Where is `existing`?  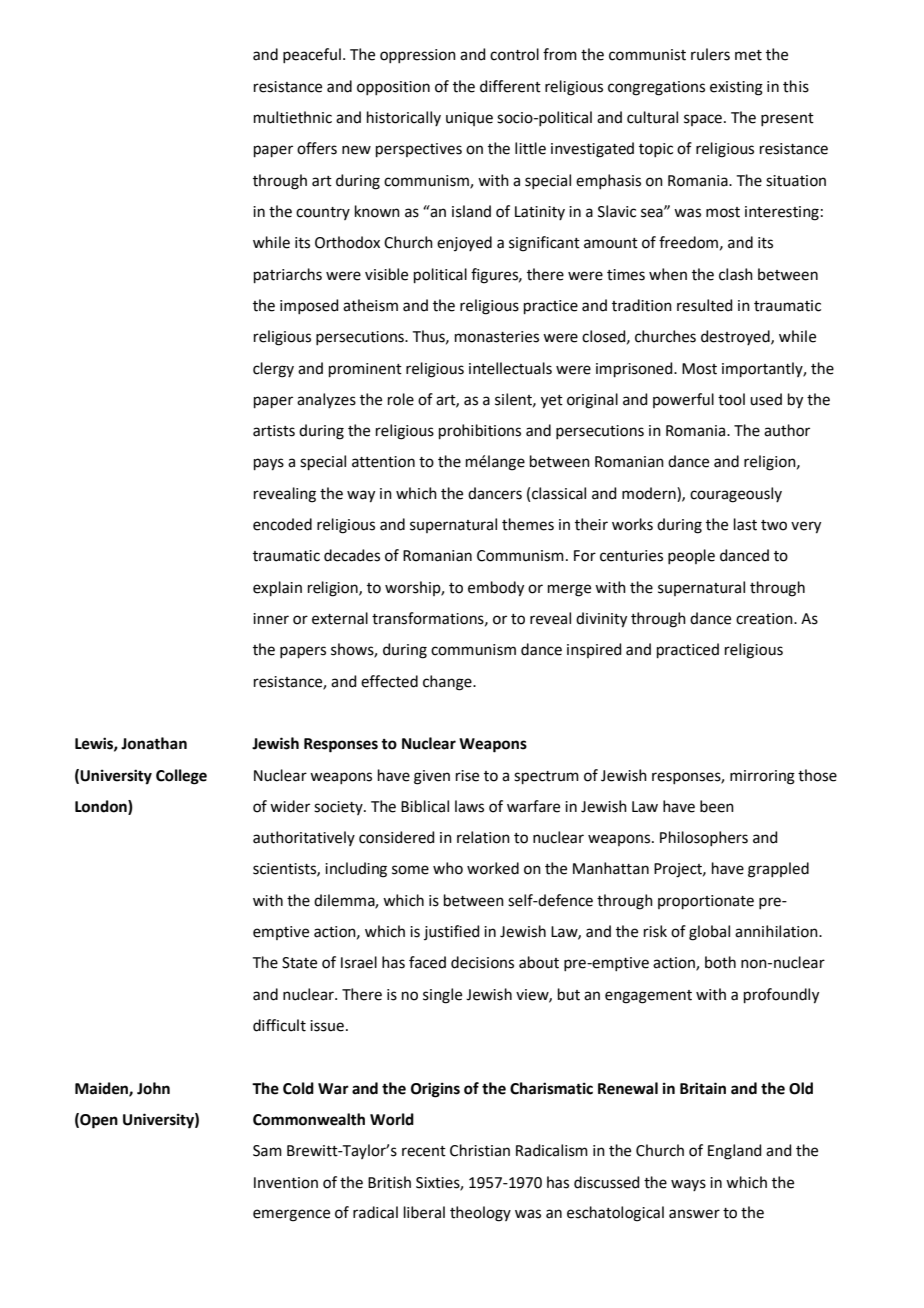 existing is located at coordinates (736, 88).
